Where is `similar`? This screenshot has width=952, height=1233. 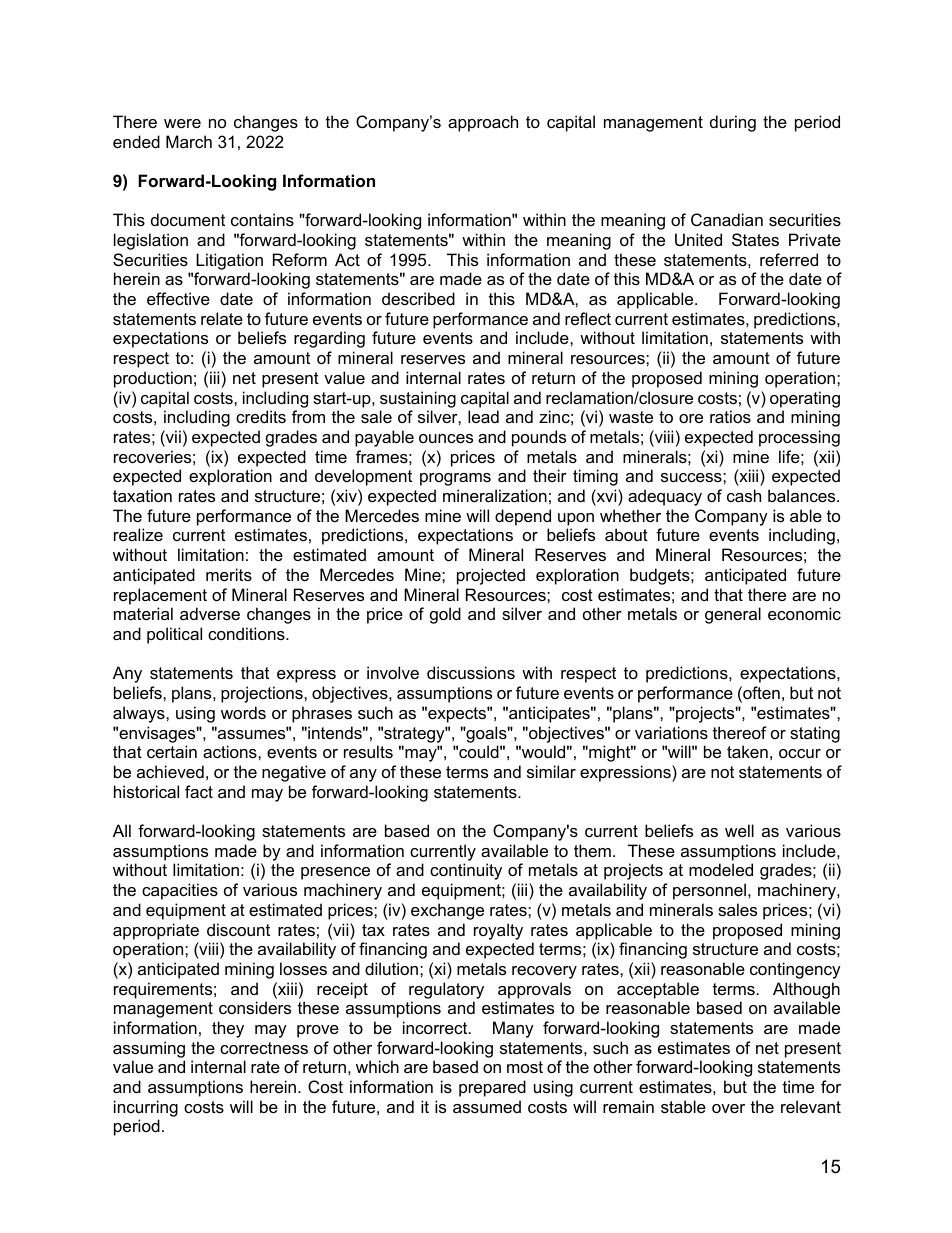 similar is located at coordinates (551, 771).
